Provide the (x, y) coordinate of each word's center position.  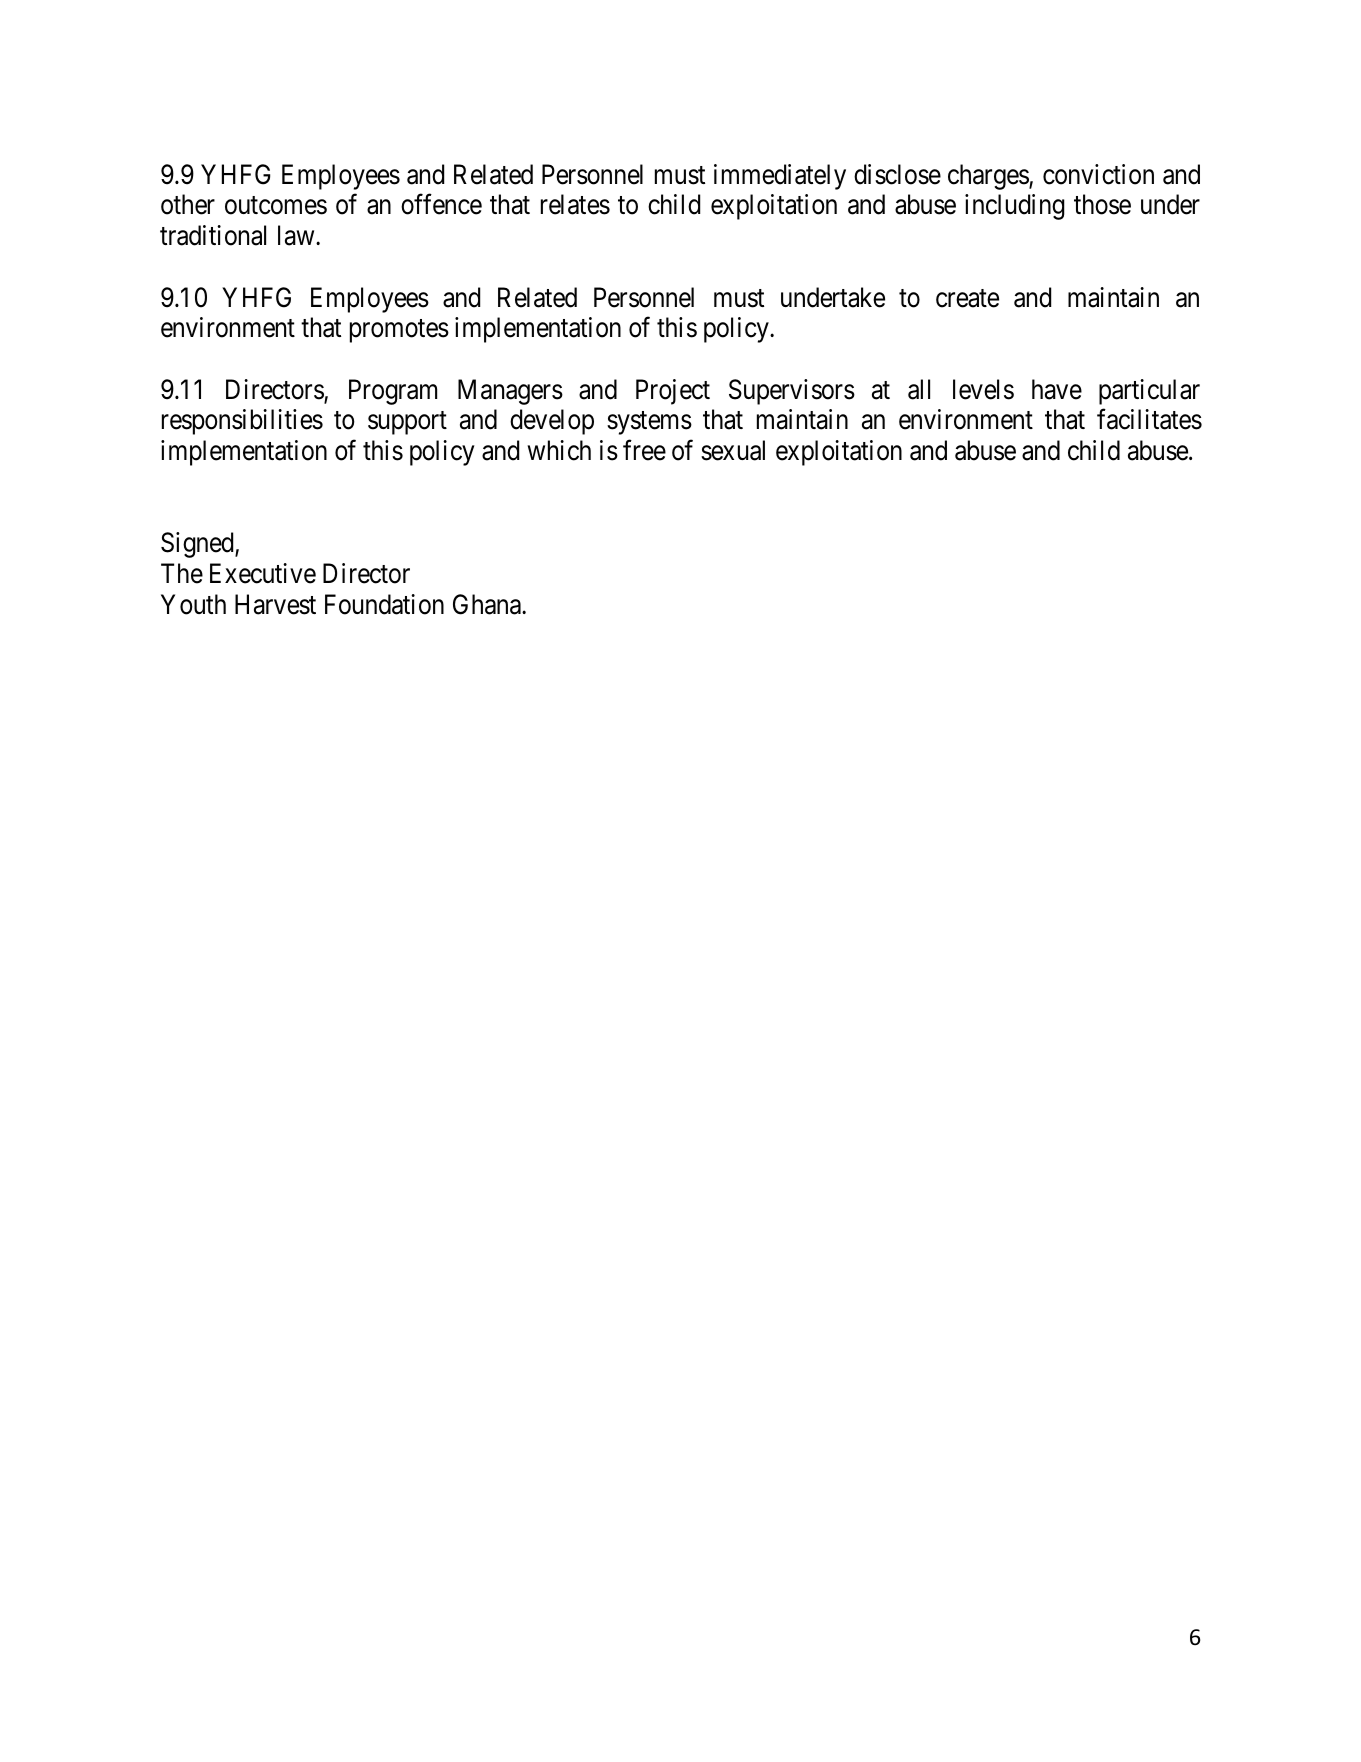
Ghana (488, 604)
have (1057, 389)
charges (989, 177)
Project (673, 392)
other (188, 204)
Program (393, 392)
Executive (263, 573)
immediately (780, 177)
